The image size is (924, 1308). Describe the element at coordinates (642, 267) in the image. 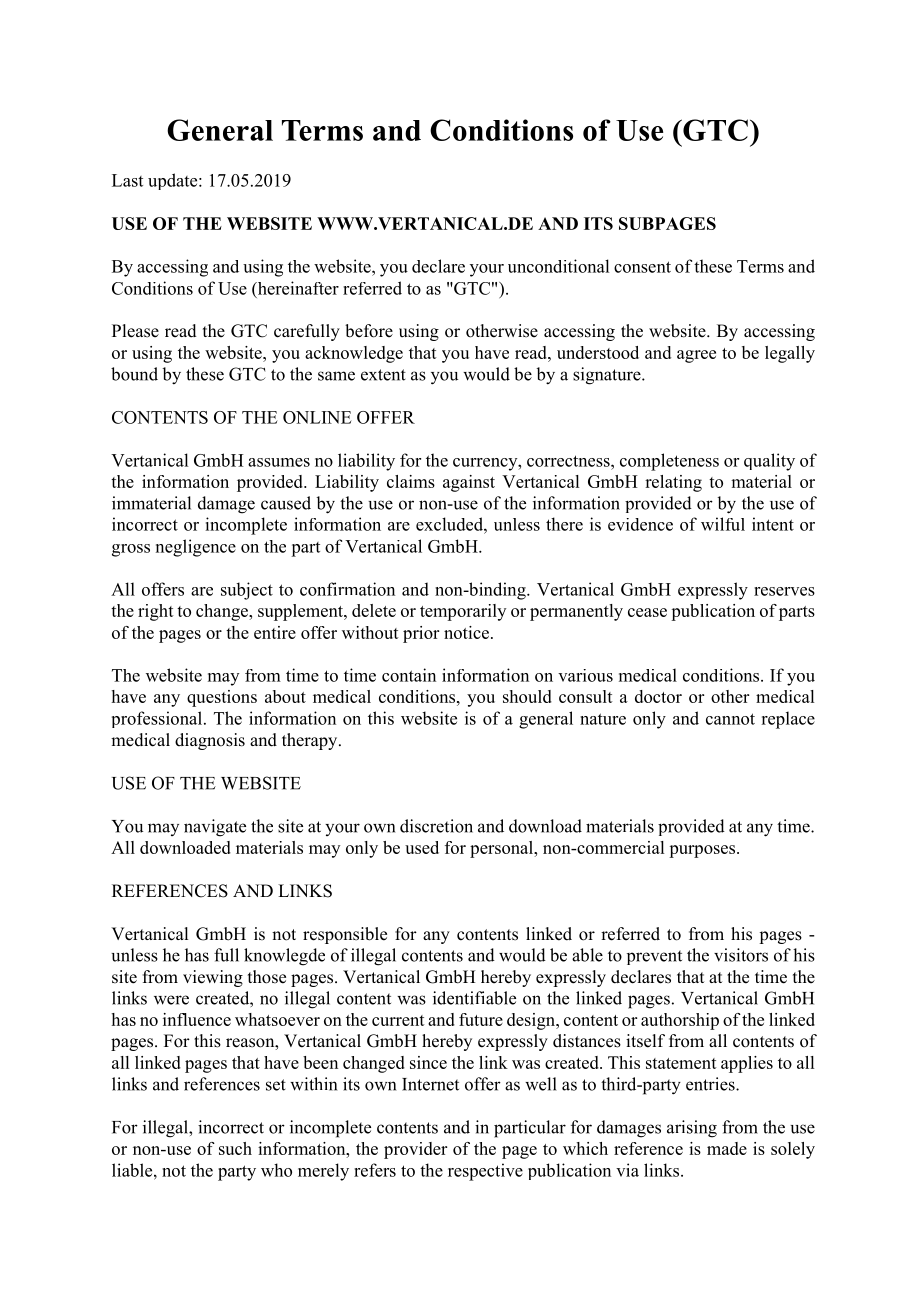

I see `consent` at that location.
